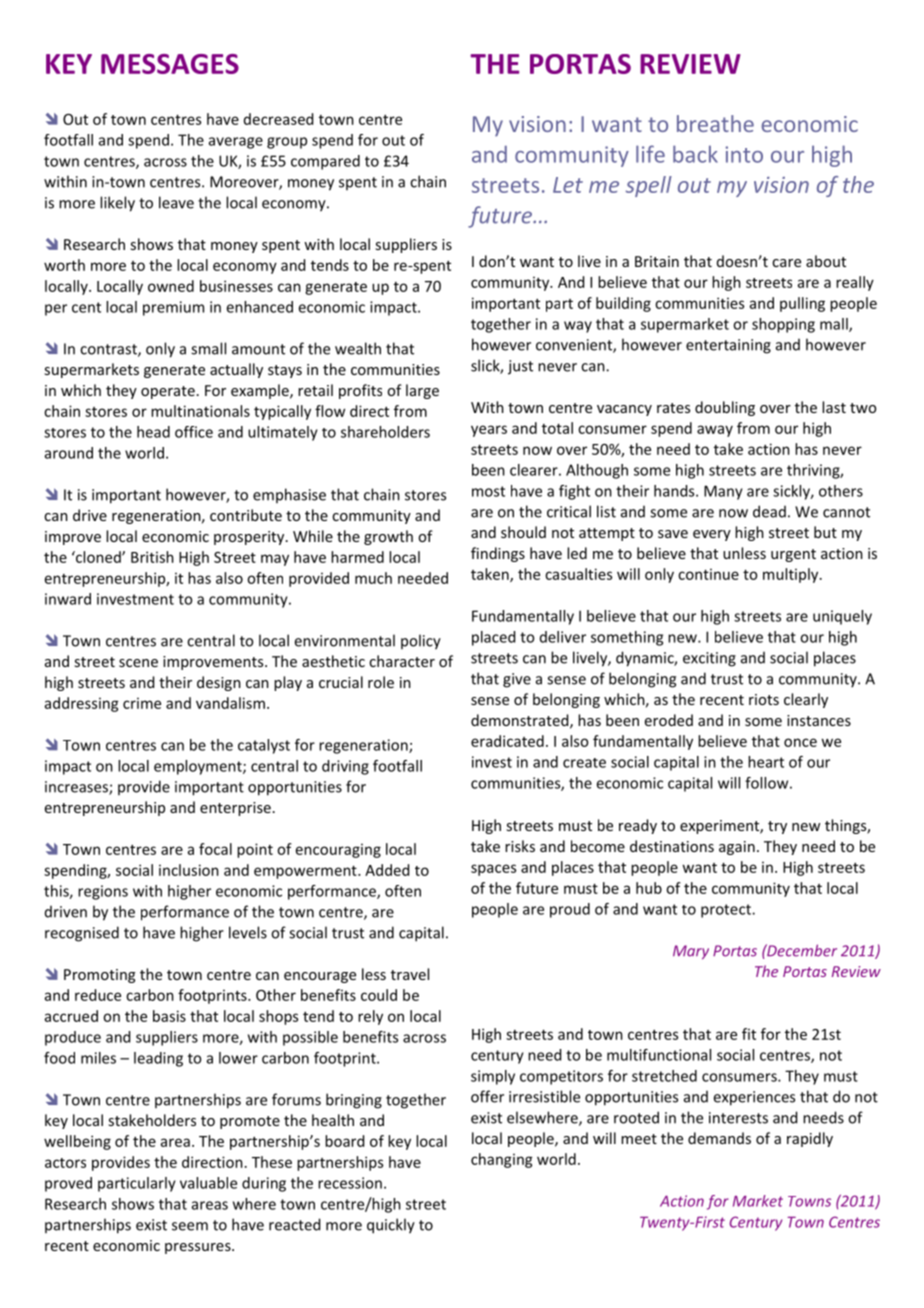  I want to click on Many, so click(723, 492).
